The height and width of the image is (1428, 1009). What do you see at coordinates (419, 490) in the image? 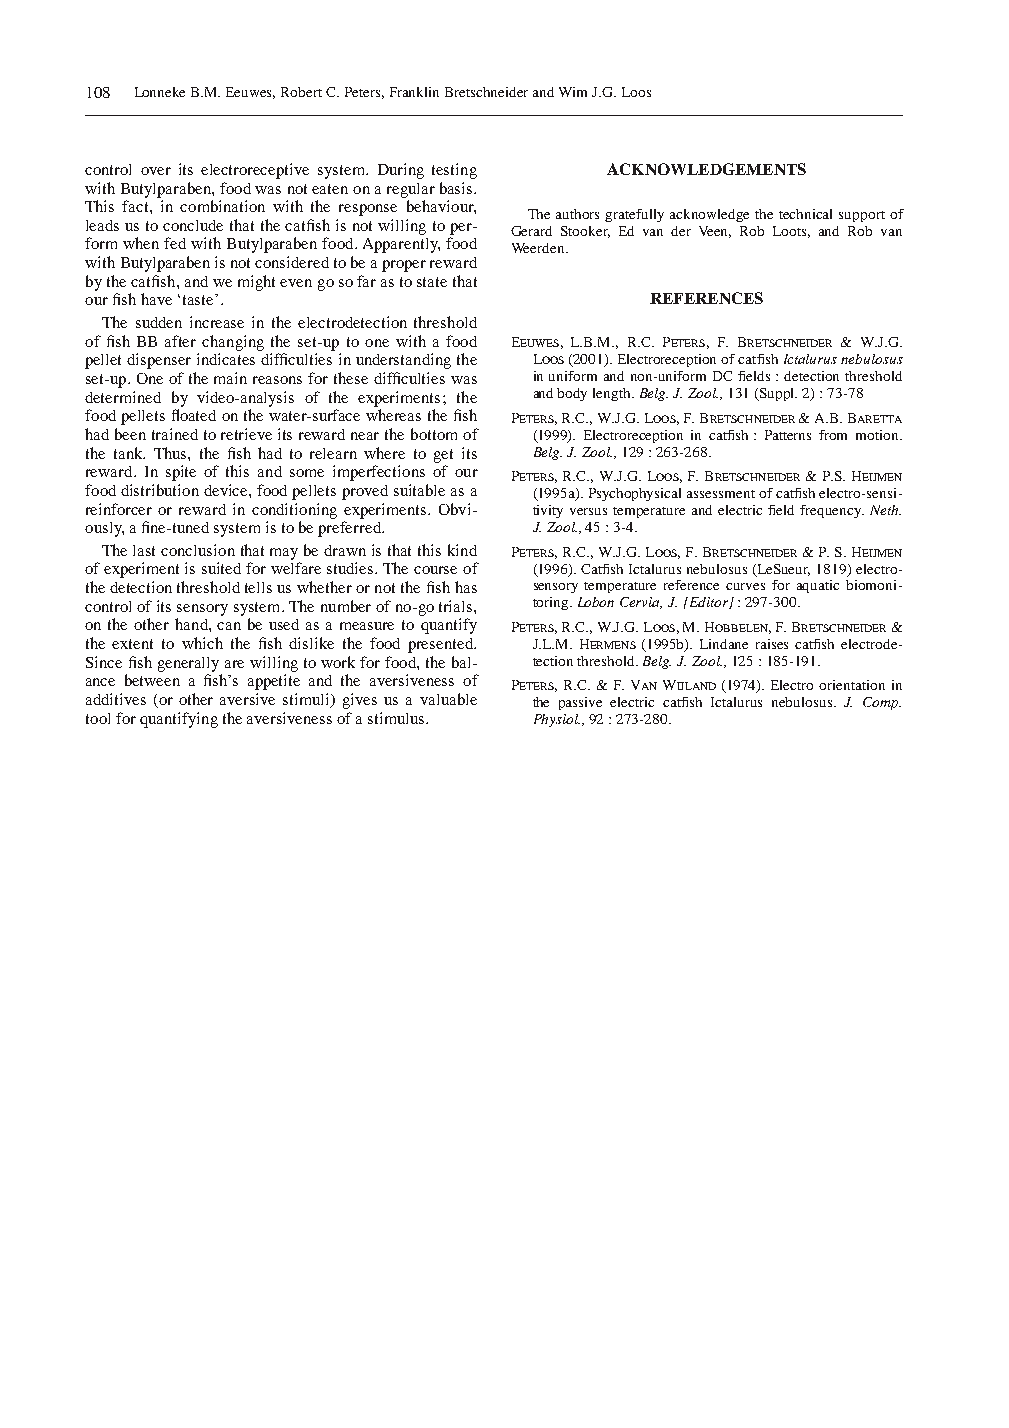
I see `suitable` at bounding box center [419, 490].
